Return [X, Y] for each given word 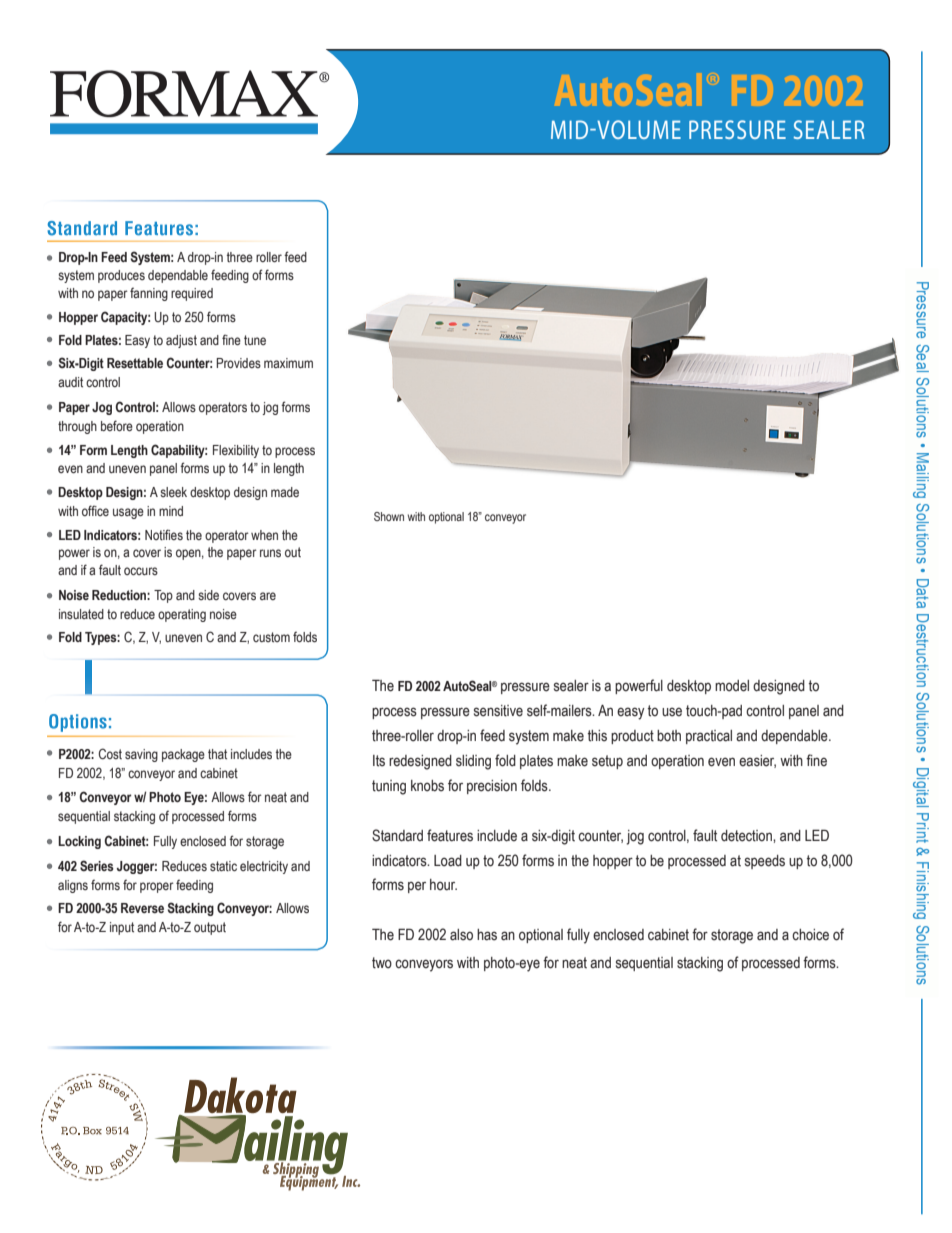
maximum [288, 363]
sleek [173, 492]
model [732, 686]
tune [255, 340]
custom [271, 637]
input [122, 928]
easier [757, 761]
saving [141, 755]
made [285, 492]
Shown [389, 516]
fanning [149, 294]
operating [182, 615]
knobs [427, 786]
